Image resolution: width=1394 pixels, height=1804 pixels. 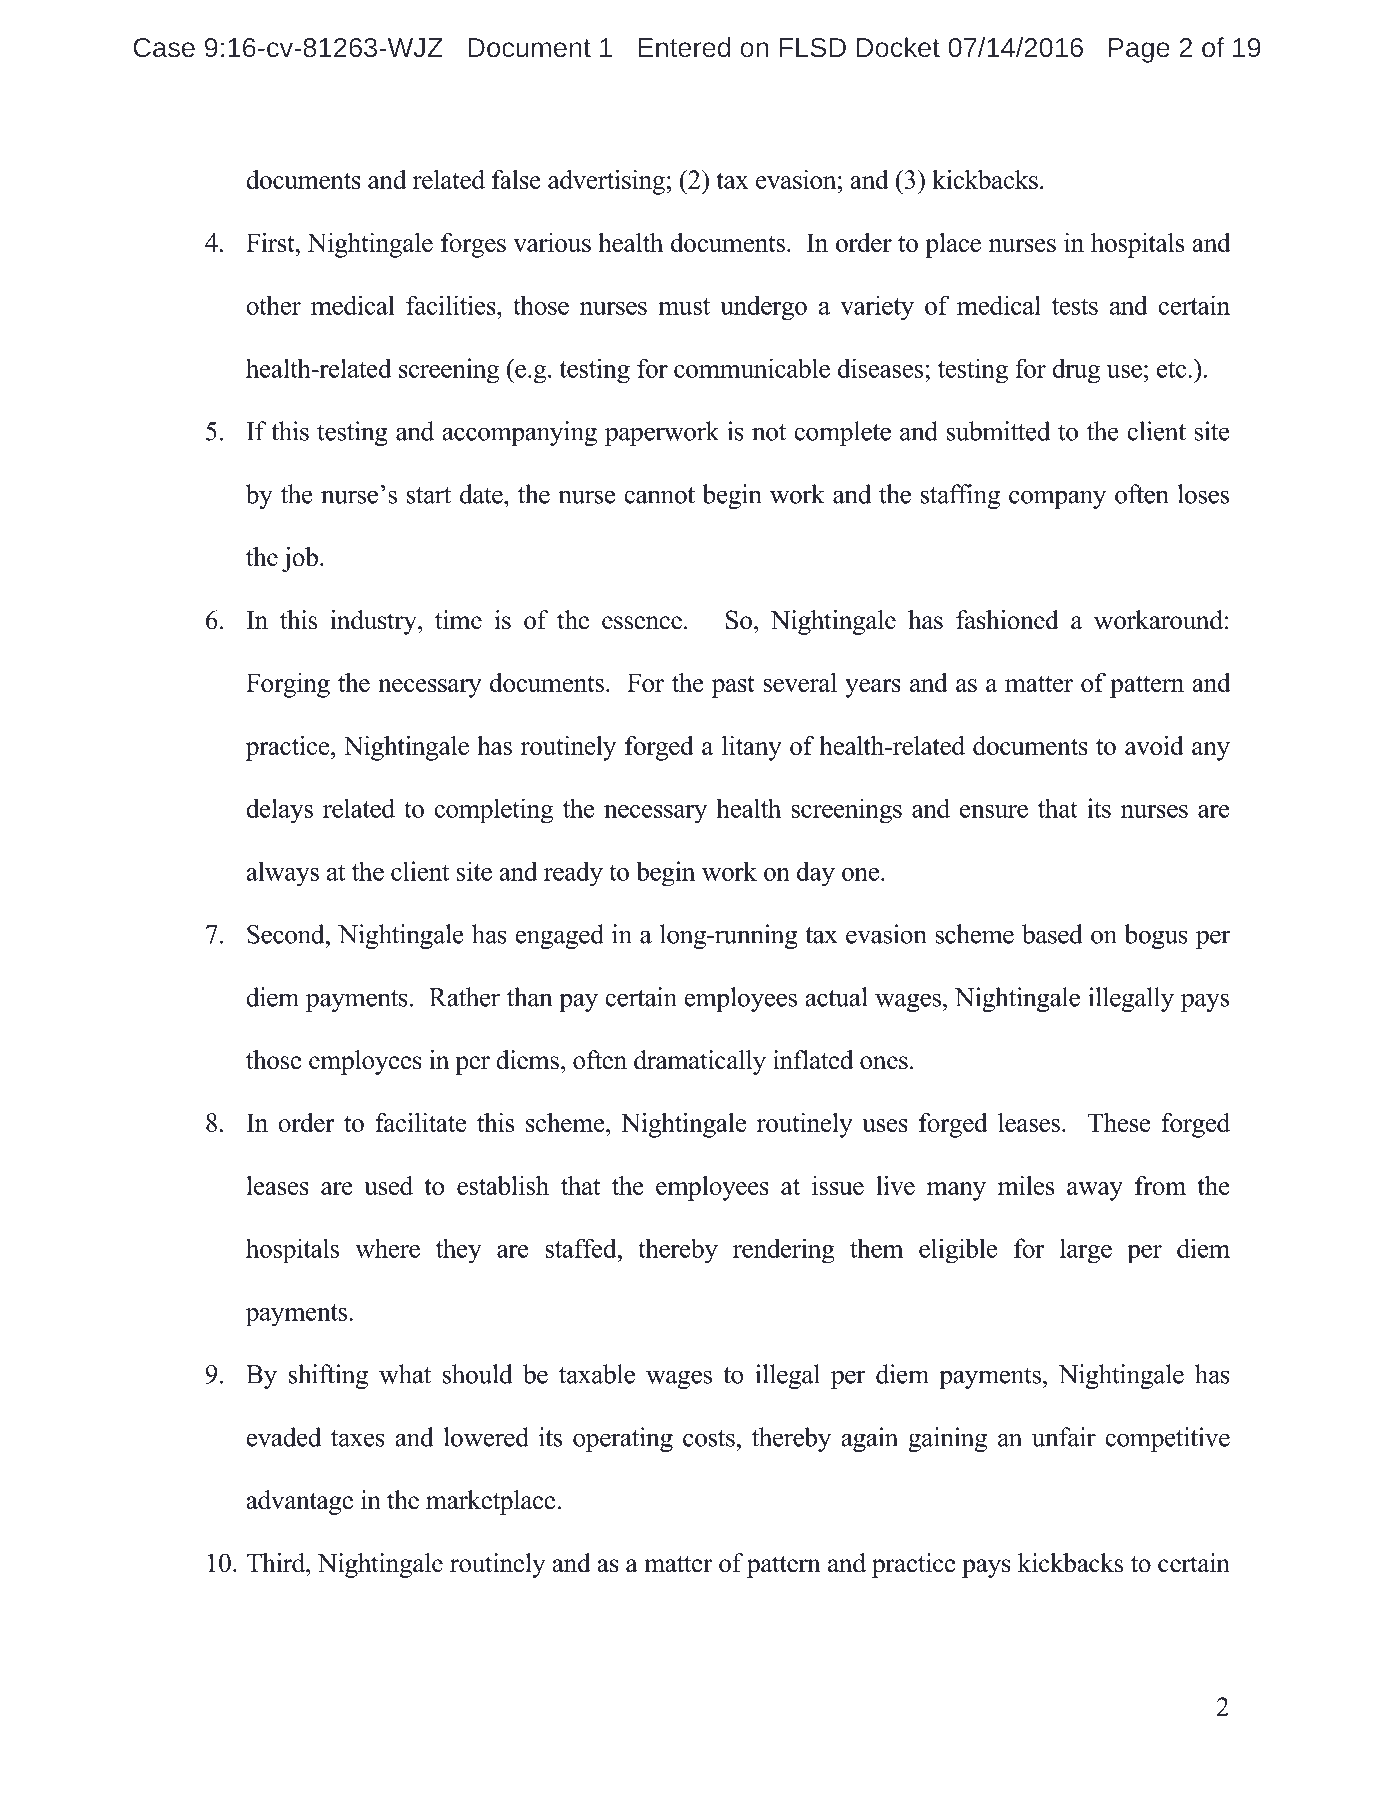 I want to click on ready, so click(x=573, y=873).
